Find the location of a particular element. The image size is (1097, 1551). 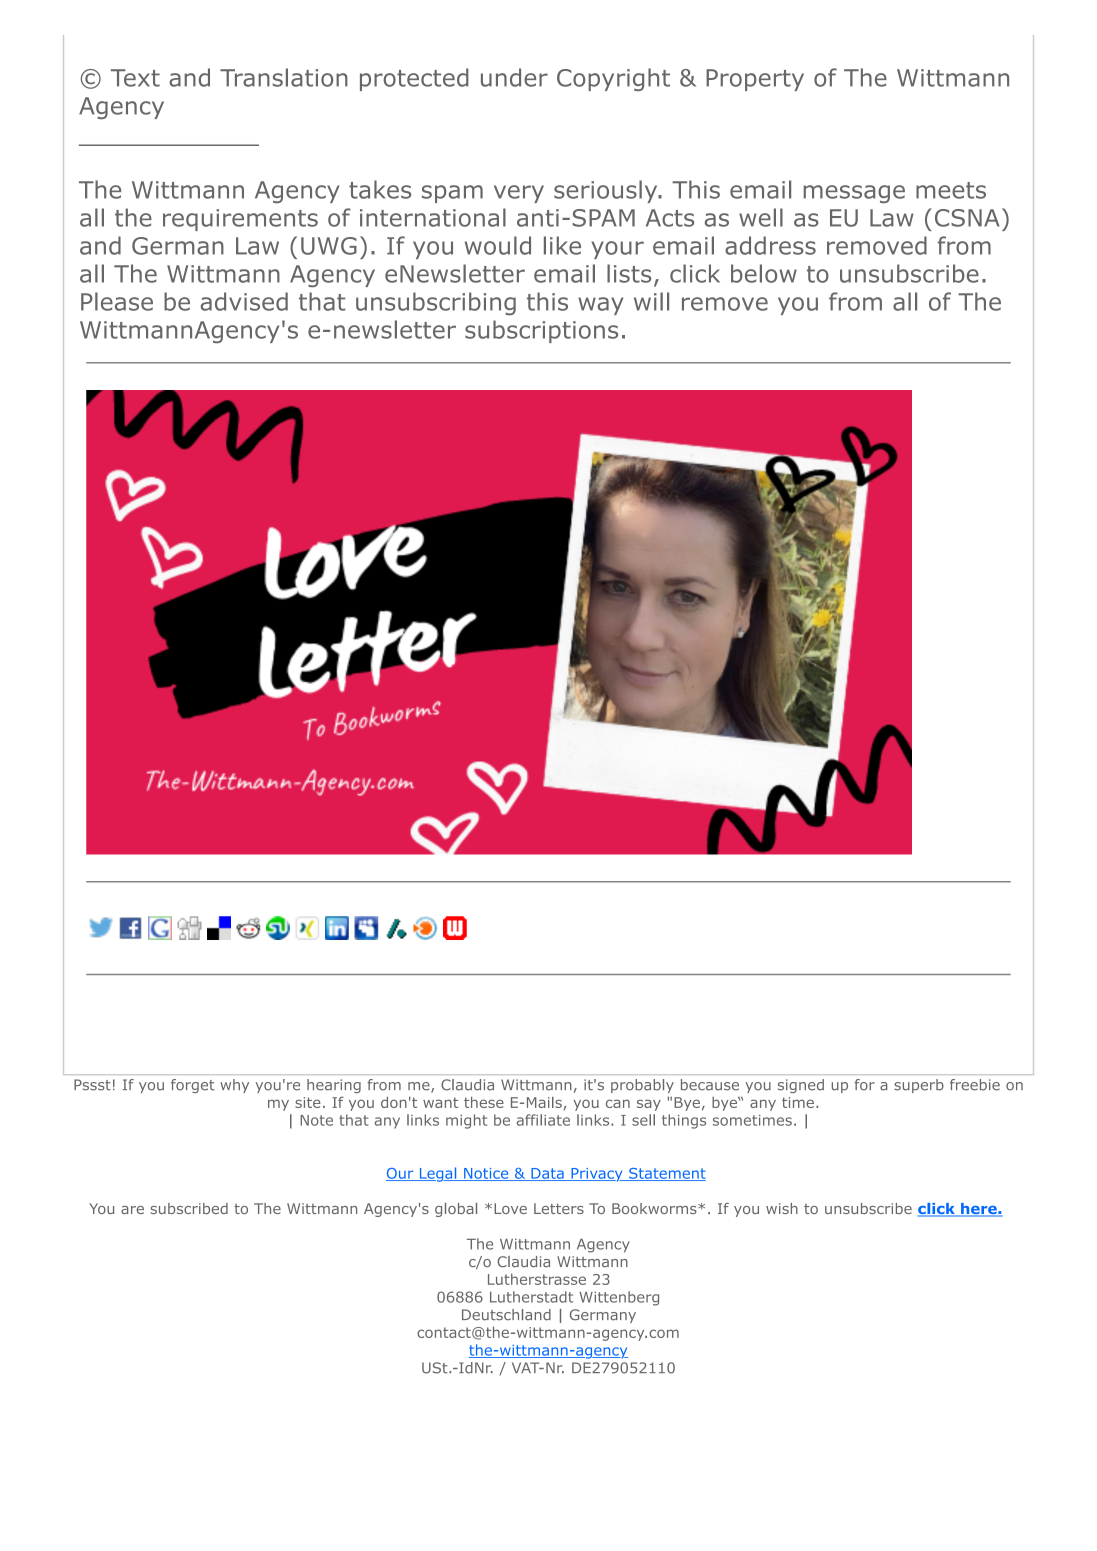

subscribed is located at coordinates (189, 1208).
